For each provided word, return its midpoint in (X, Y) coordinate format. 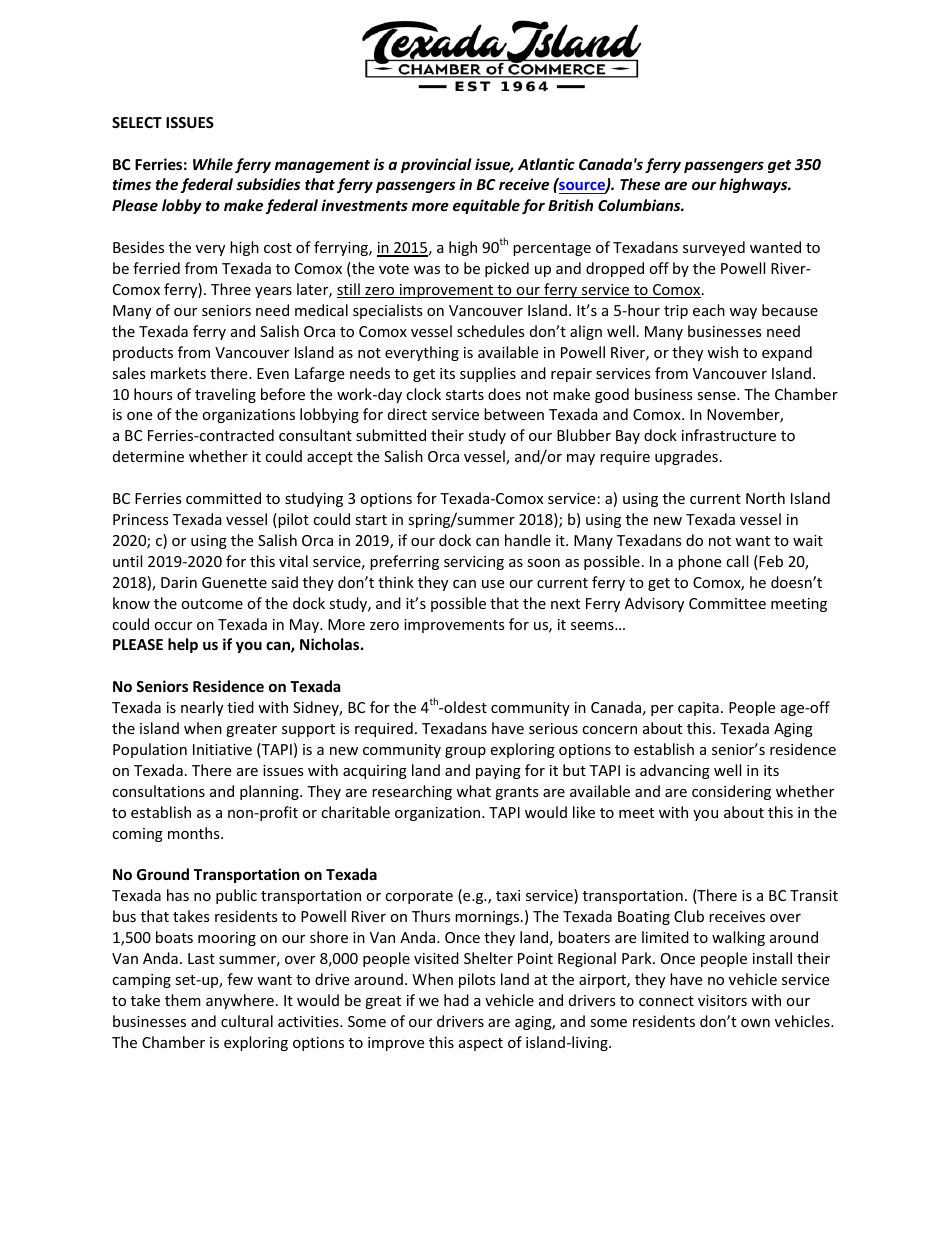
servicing (474, 563)
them (183, 1000)
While (213, 164)
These (640, 184)
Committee (727, 603)
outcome (212, 604)
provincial (436, 165)
